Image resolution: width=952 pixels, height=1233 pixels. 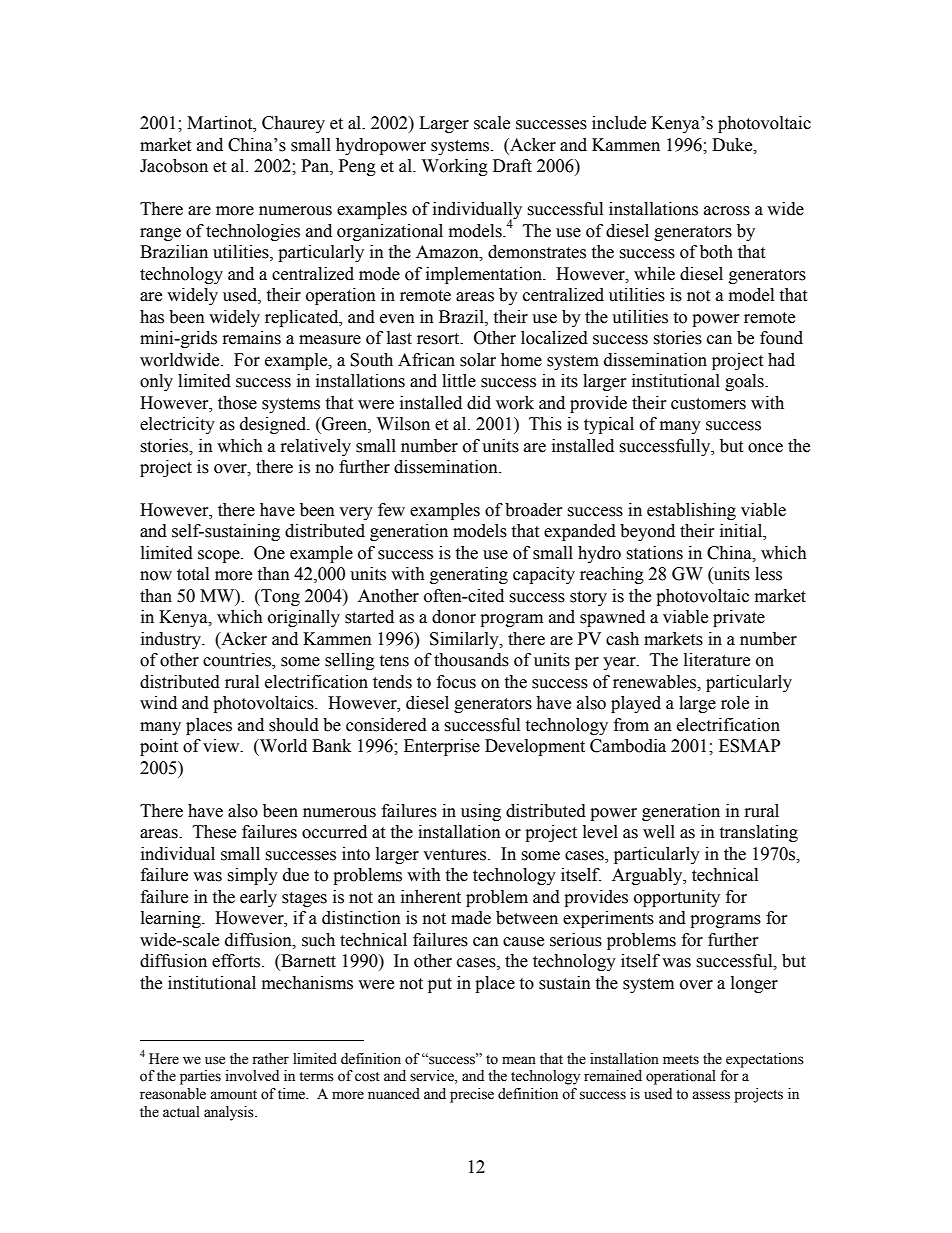 What do you see at coordinates (739, 618) in the document?
I see `private` at bounding box center [739, 618].
